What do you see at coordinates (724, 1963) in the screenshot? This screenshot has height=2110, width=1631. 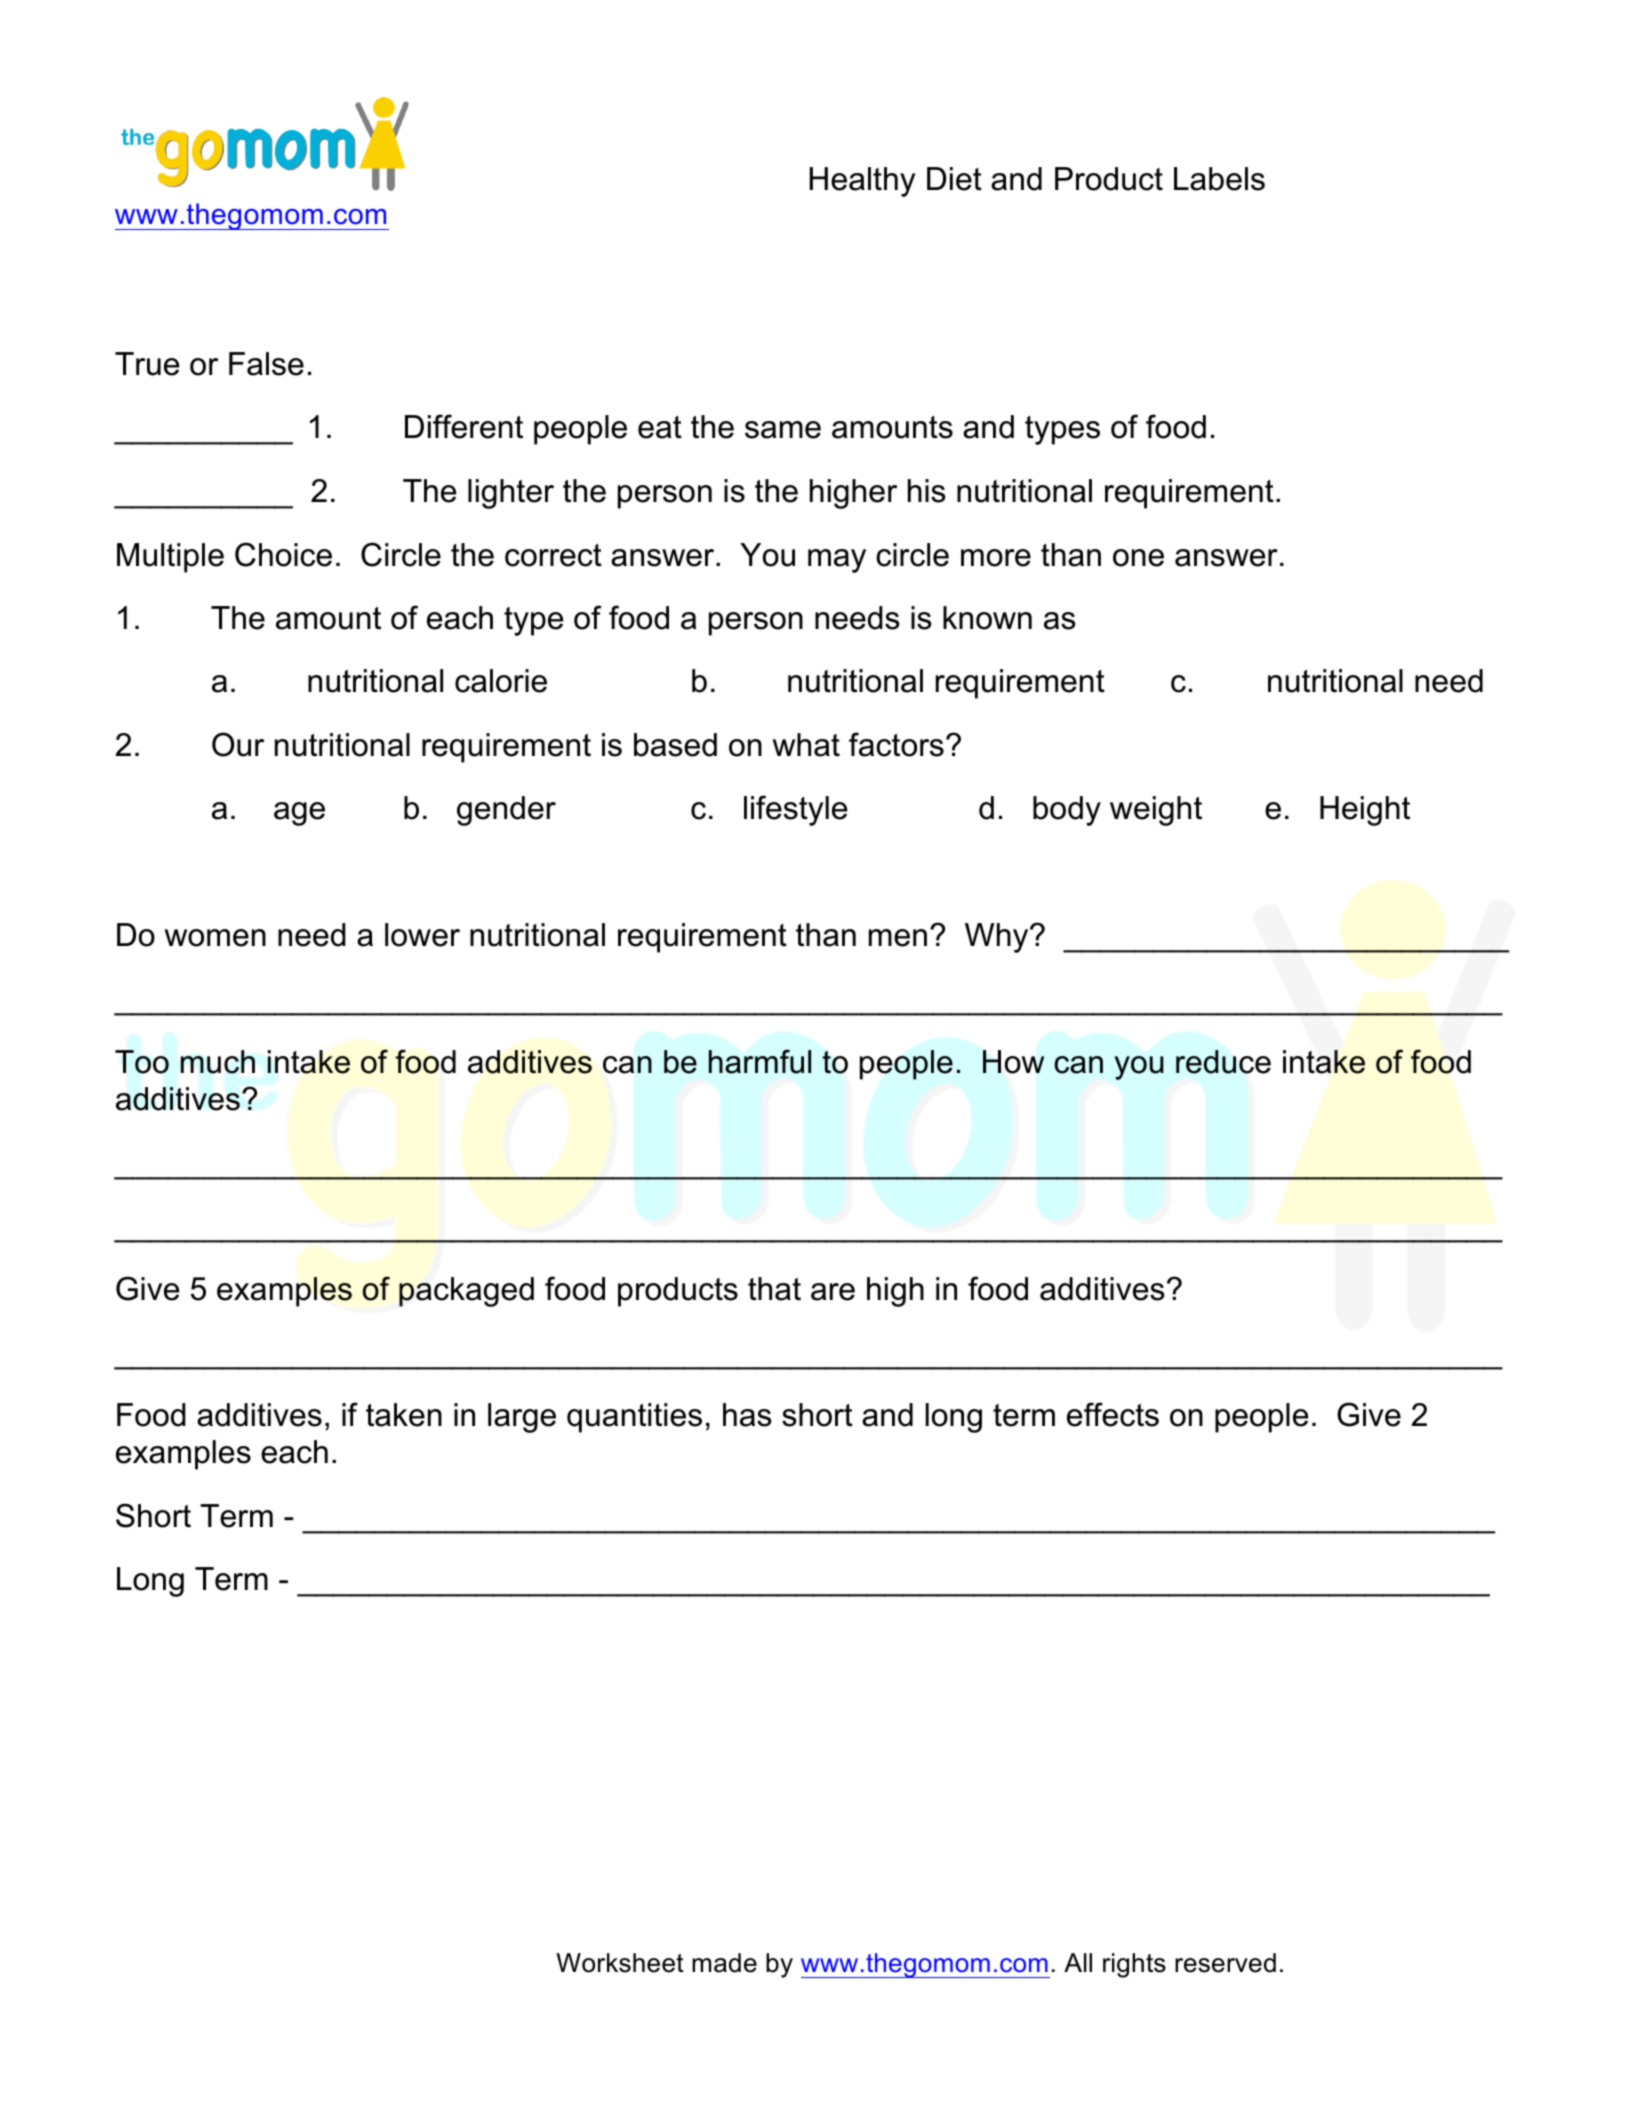 I see `made` at bounding box center [724, 1963].
